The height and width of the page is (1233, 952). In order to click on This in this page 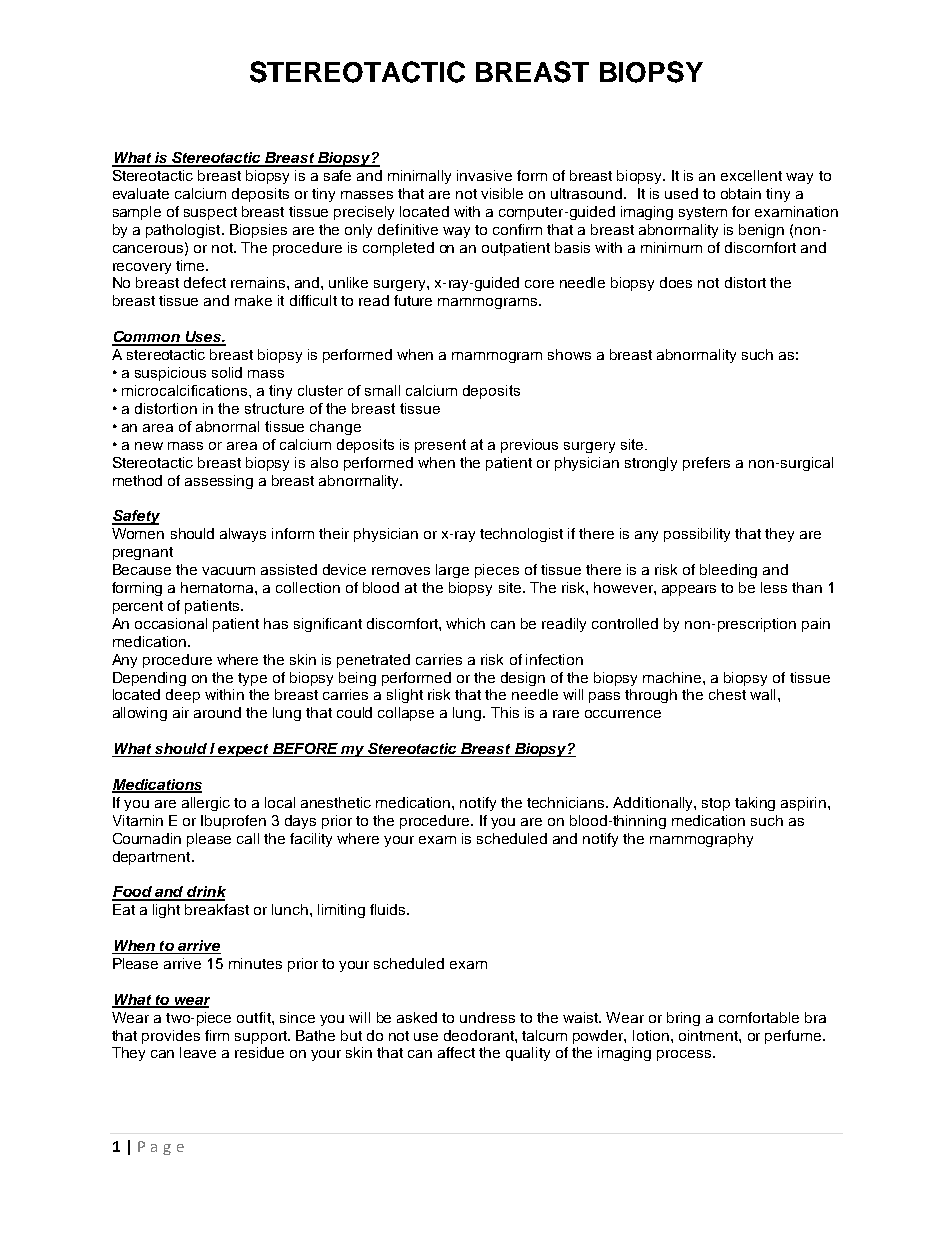, I will do `click(505, 712)`.
